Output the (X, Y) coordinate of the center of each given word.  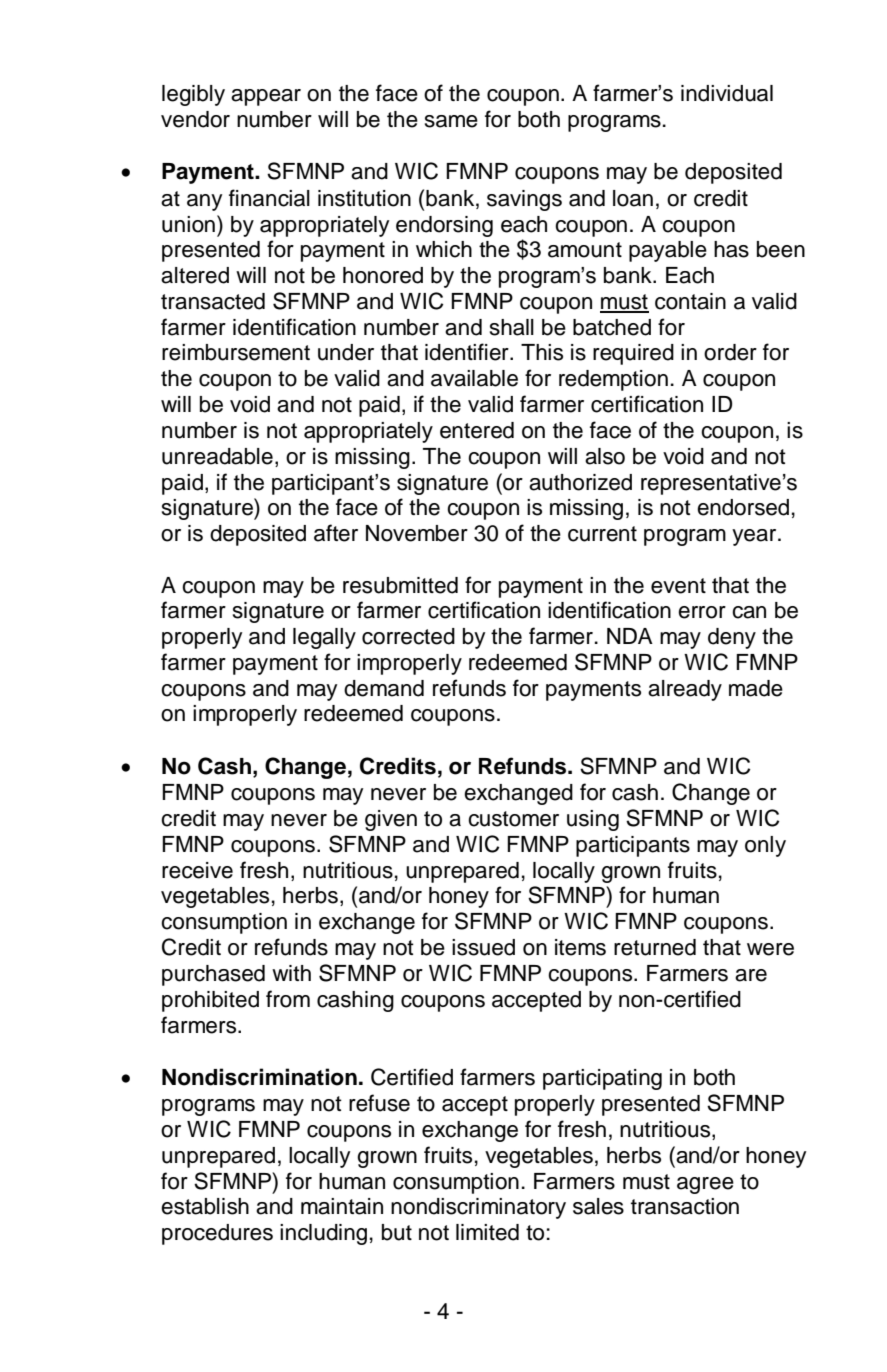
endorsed (743, 507)
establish (205, 1206)
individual (727, 93)
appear (266, 97)
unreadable (217, 456)
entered (477, 430)
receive (197, 870)
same (451, 121)
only (765, 846)
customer (513, 819)
